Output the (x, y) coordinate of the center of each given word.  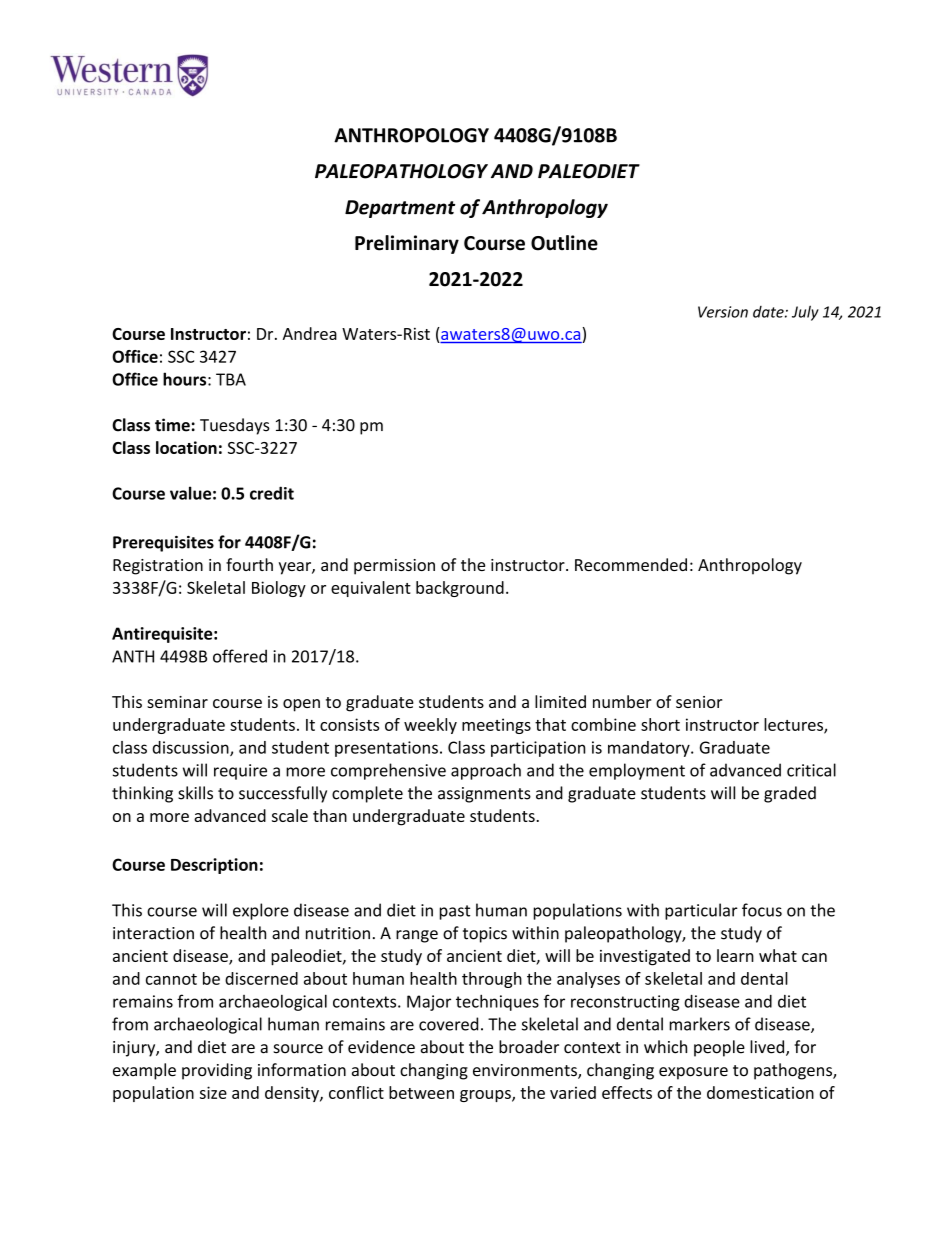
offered (240, 656)
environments (526, 1071)
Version (723, 312)
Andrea (310, 333)
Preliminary (407, 244)
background (460, 589)
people (719, 1048)
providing (217, 1071)
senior (699, 702)
